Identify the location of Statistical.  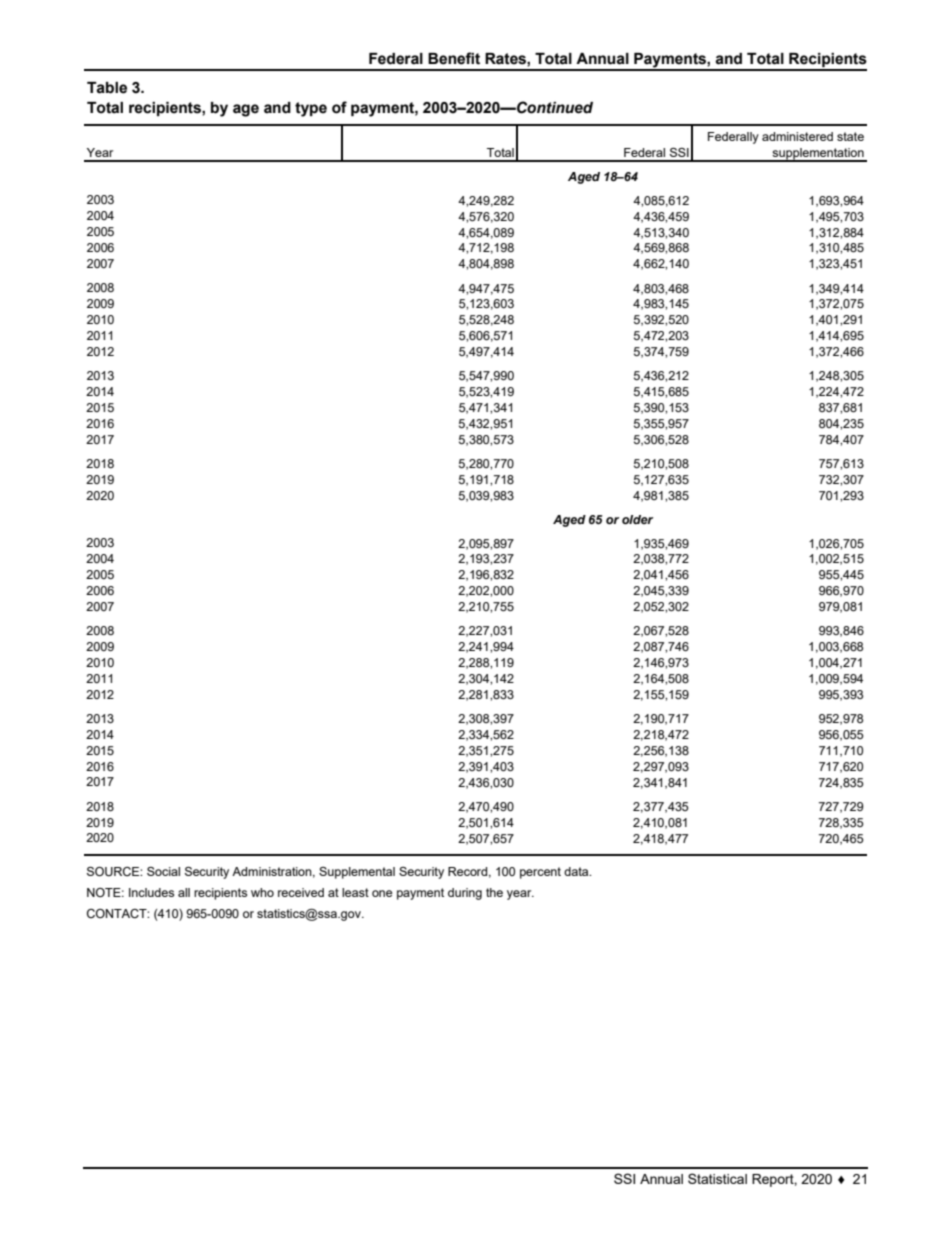
(717, 1178).
